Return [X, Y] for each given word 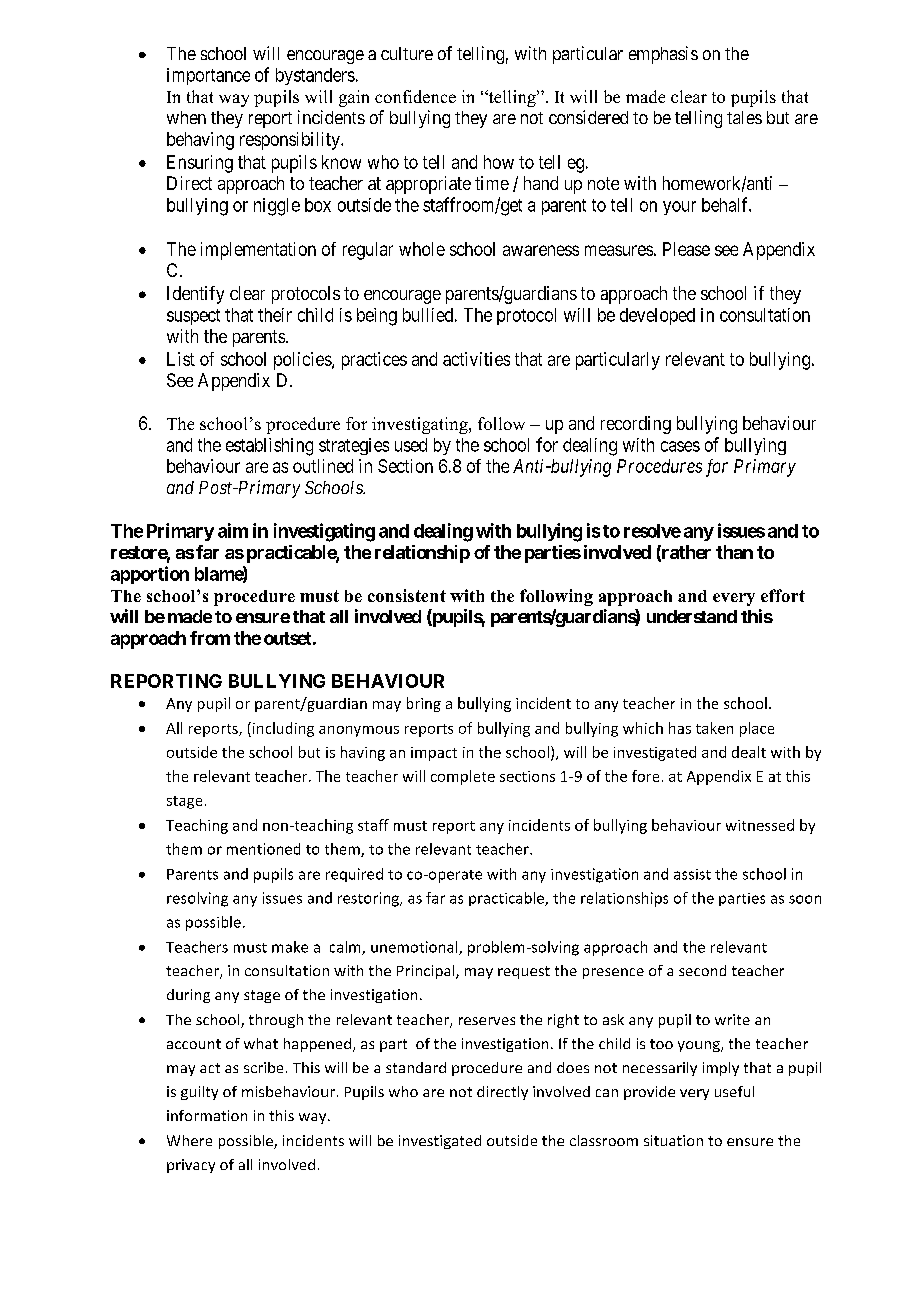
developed [657, 316]
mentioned [263, 849]
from [210, 638]
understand [692, 616]
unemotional [415, 948]
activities [476, 359]
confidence [415, 96]
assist [692, 874]
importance [208, 76]
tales [744, 117]
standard [416, 1067]
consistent [407, 595]
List [181, 359]
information [207, 1115]
